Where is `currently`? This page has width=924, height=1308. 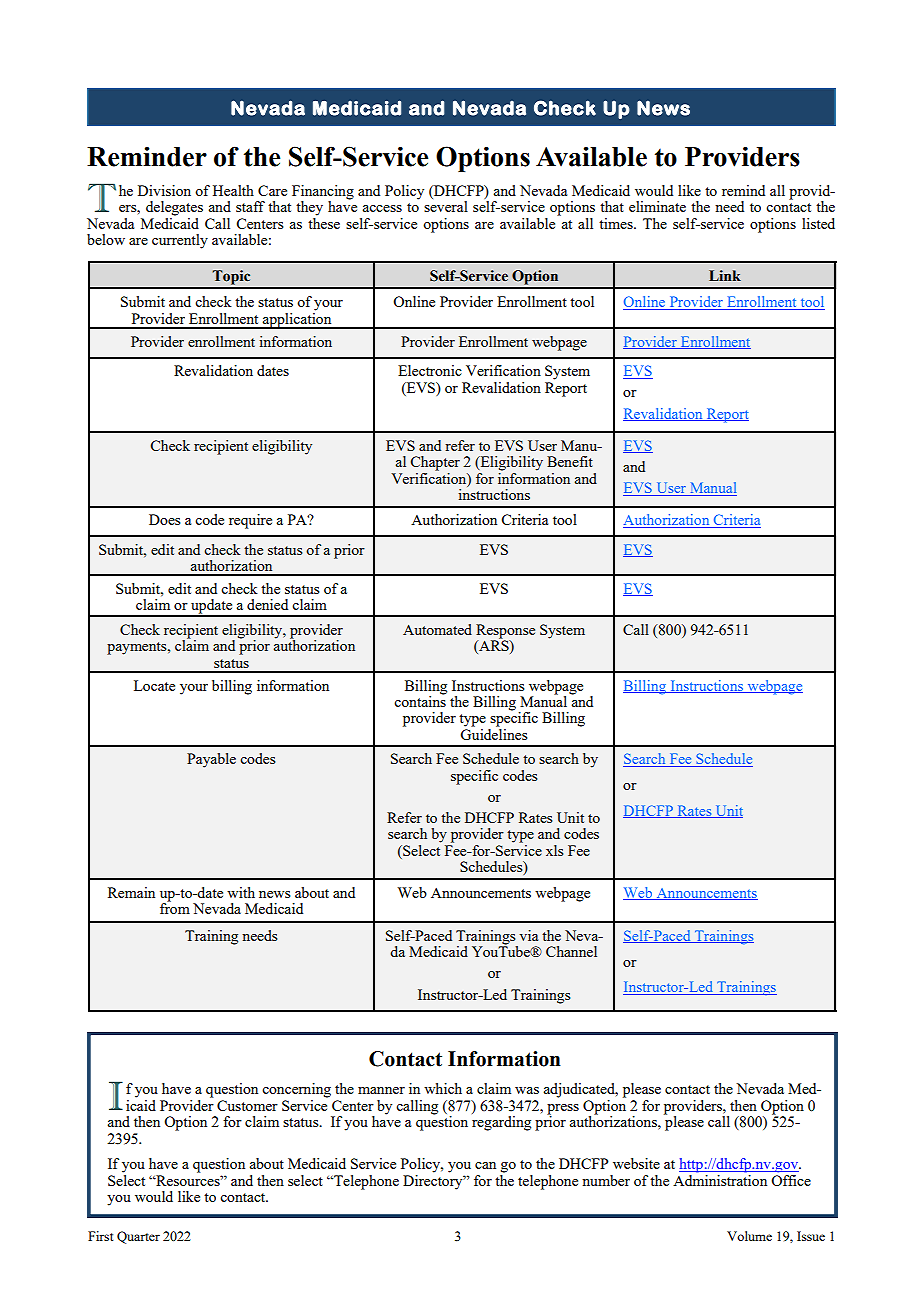 currently is located at coordinates (180, 241).
